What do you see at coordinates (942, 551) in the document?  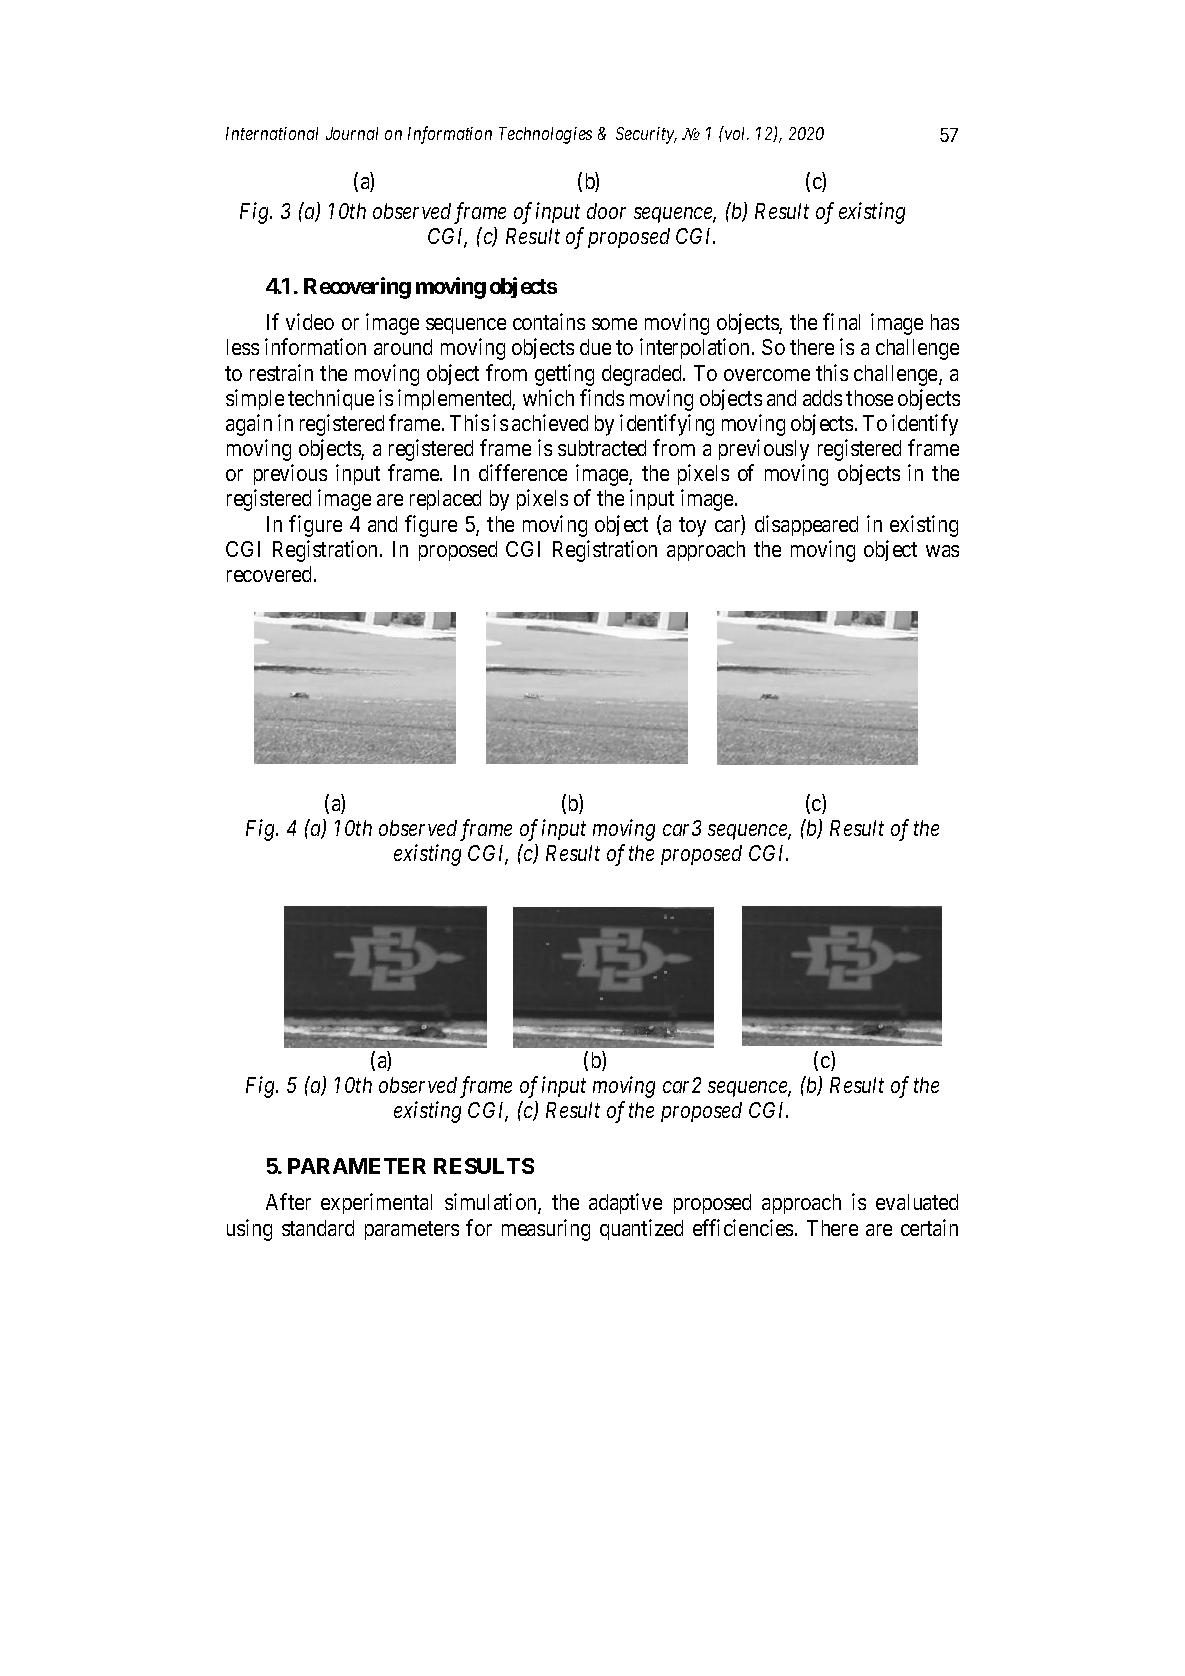 I see `was` at bounding box center [942, 551].
